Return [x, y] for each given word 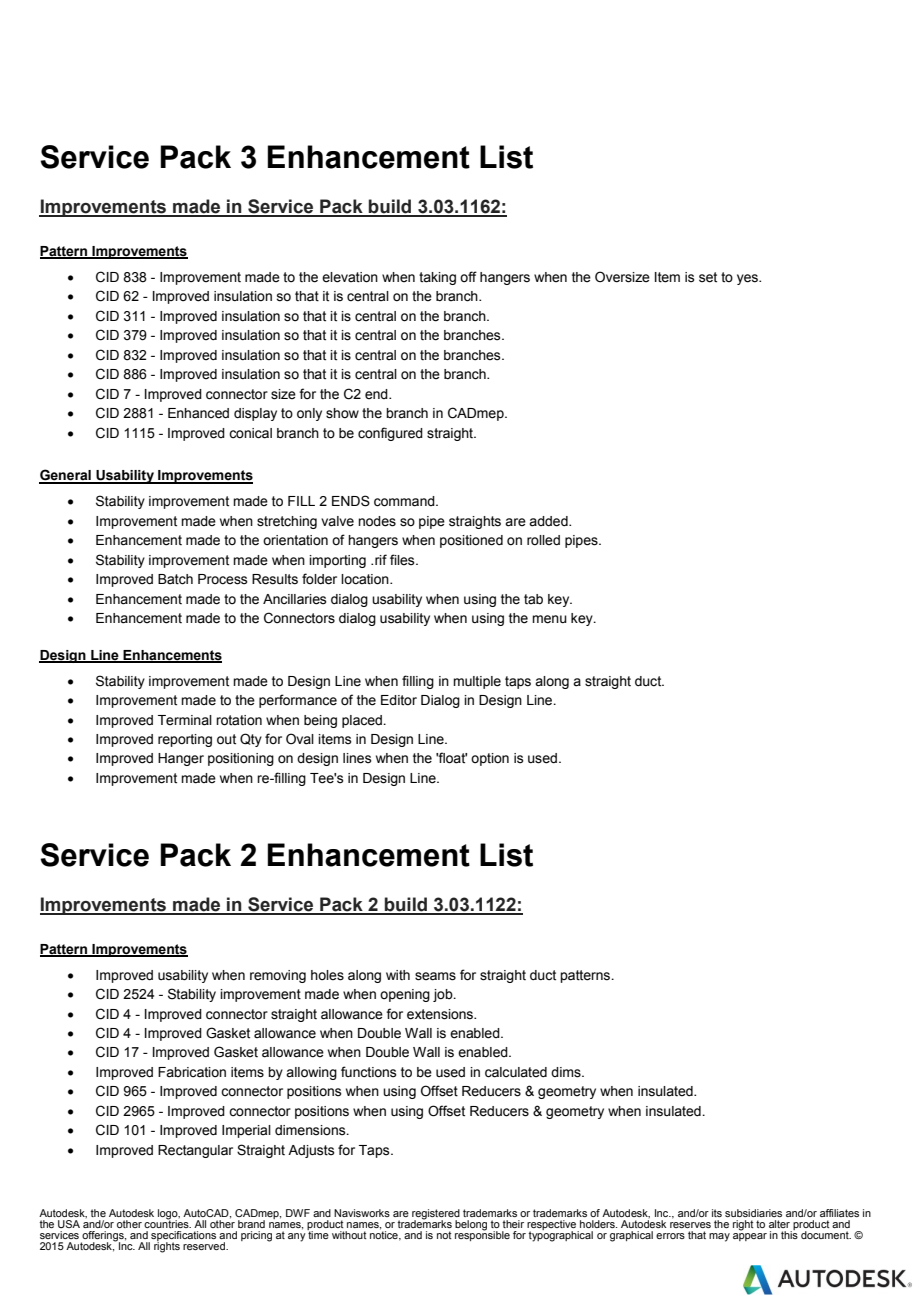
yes [748, 279]
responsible [482, 1235]
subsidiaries [753, 1213]
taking [437, 278]
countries [167, 1223]
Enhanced [198, 413]
